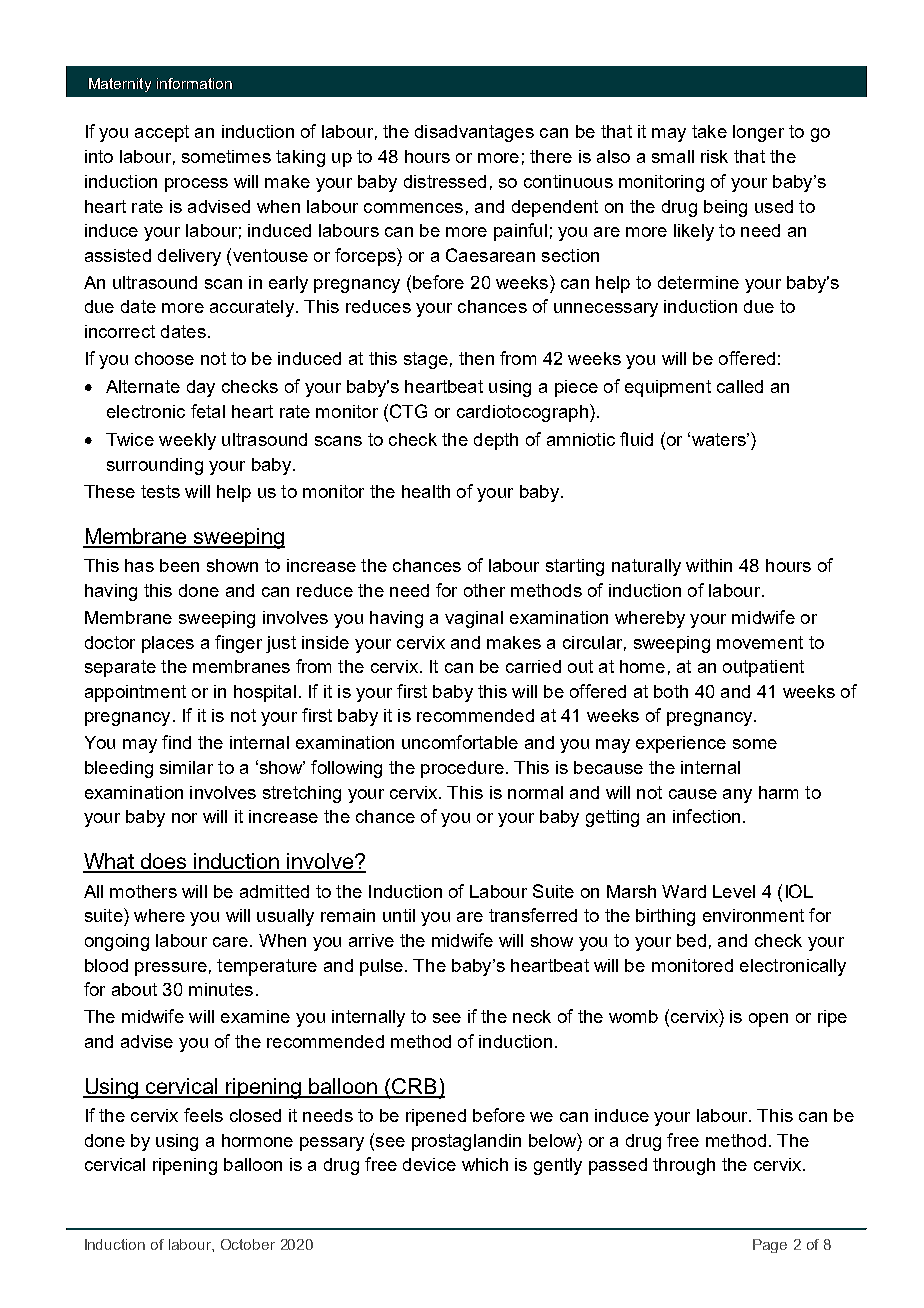 Image resolution: width=924 pixels, height=1308 pixels. What do you see at coordinates (171, 969) in the image?
I see `pressure` at bounding box center [171, 969].
